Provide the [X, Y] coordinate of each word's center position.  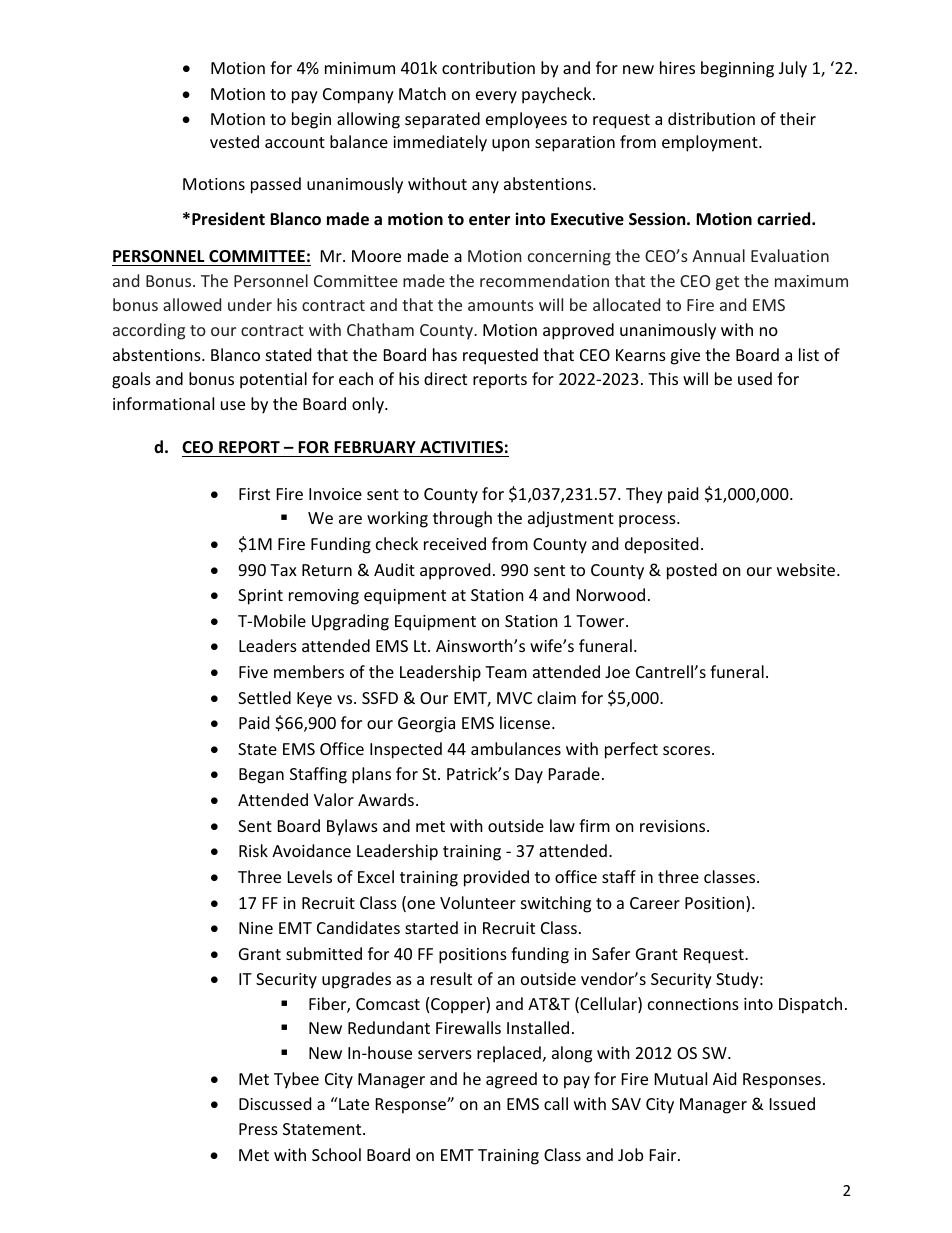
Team [506, 672]
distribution [711, 118]
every [496, 97]
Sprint [260, 597]
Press [258, 1129]
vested [234, 141]
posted [692, 571]
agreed [511, 1080]
